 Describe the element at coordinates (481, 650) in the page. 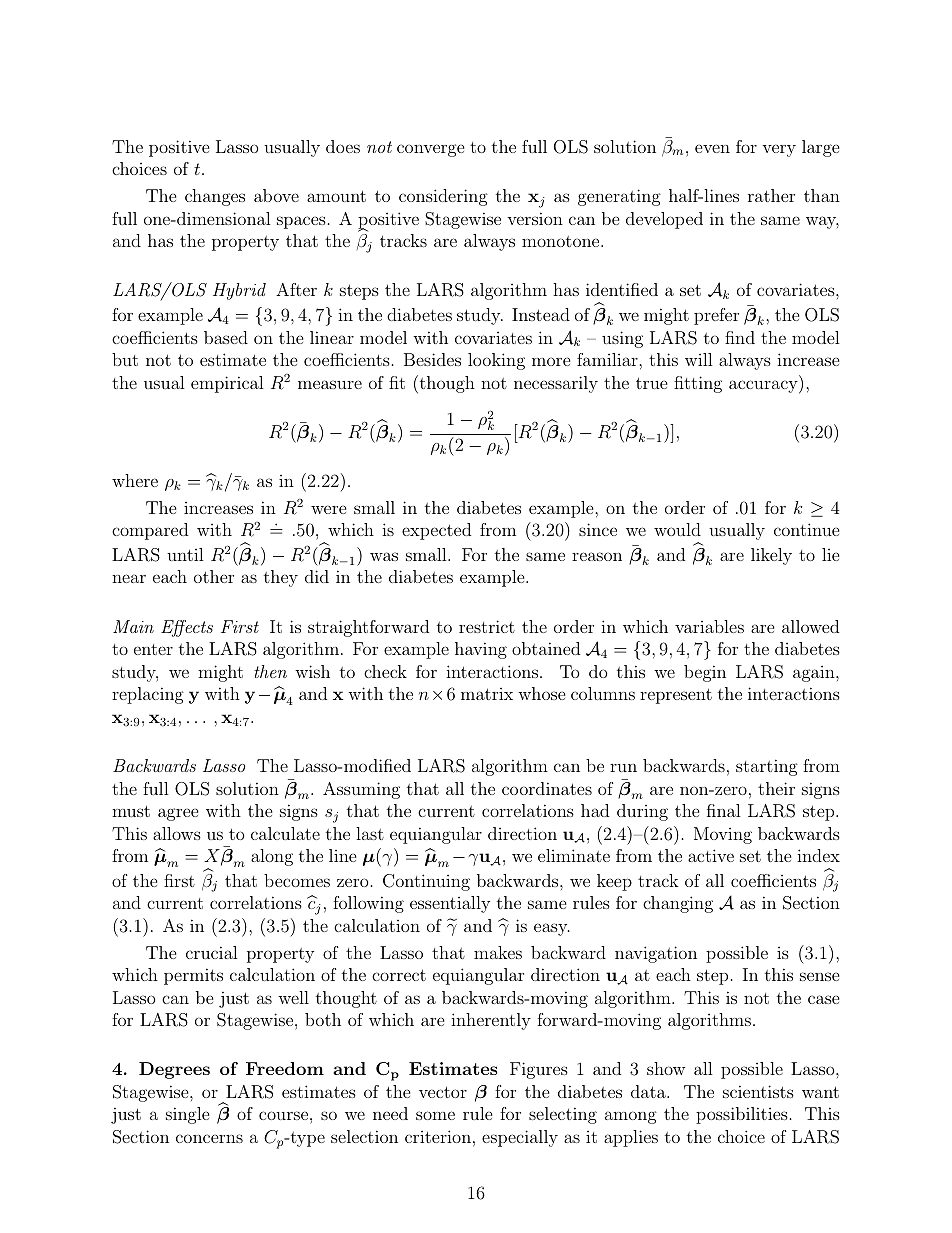

I see `having` at that location.
